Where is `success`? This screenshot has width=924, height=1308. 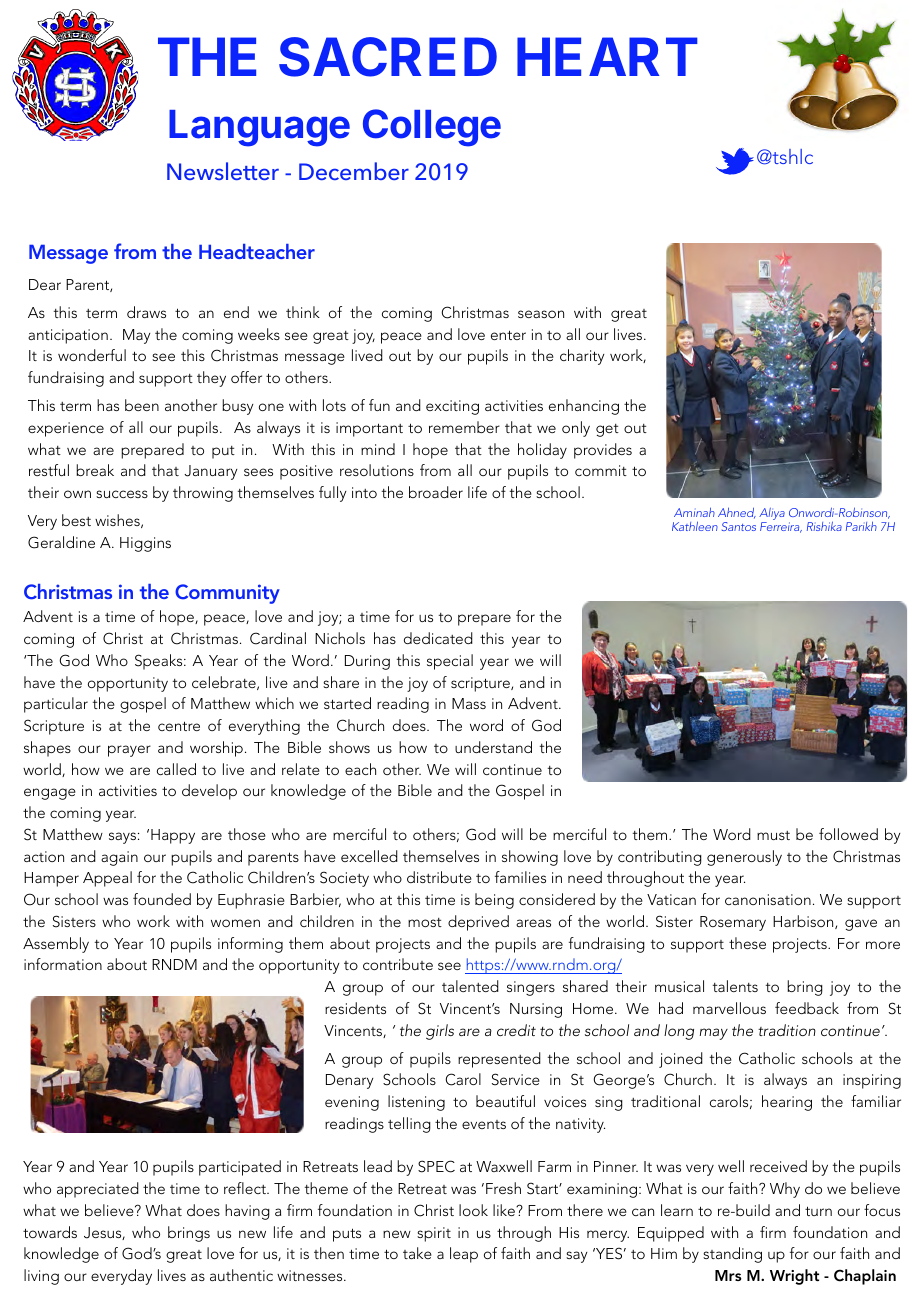
success is located at coordinates (122, 494).
